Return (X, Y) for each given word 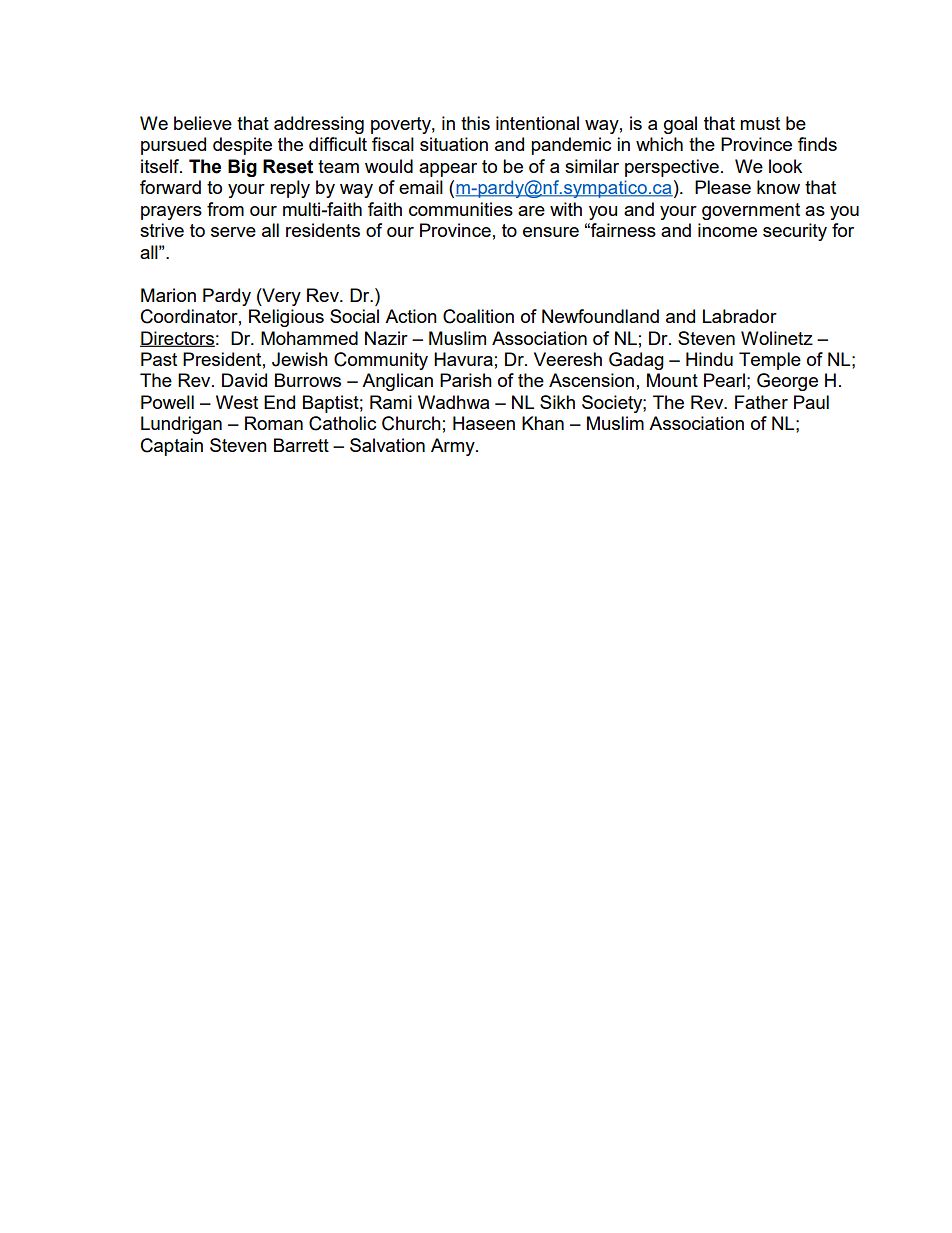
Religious (286, 318)
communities (461, 209)
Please (723, 187)
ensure (551, 232)
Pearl (724, 380)
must (760, 123)
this (475, 123)
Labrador (740, 316)
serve (233, 232)
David (244, 380)
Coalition (478, 316)
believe (203, 123)
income (727, 230)
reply (290, 189)
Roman (274, 423)
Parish (466, 380)
